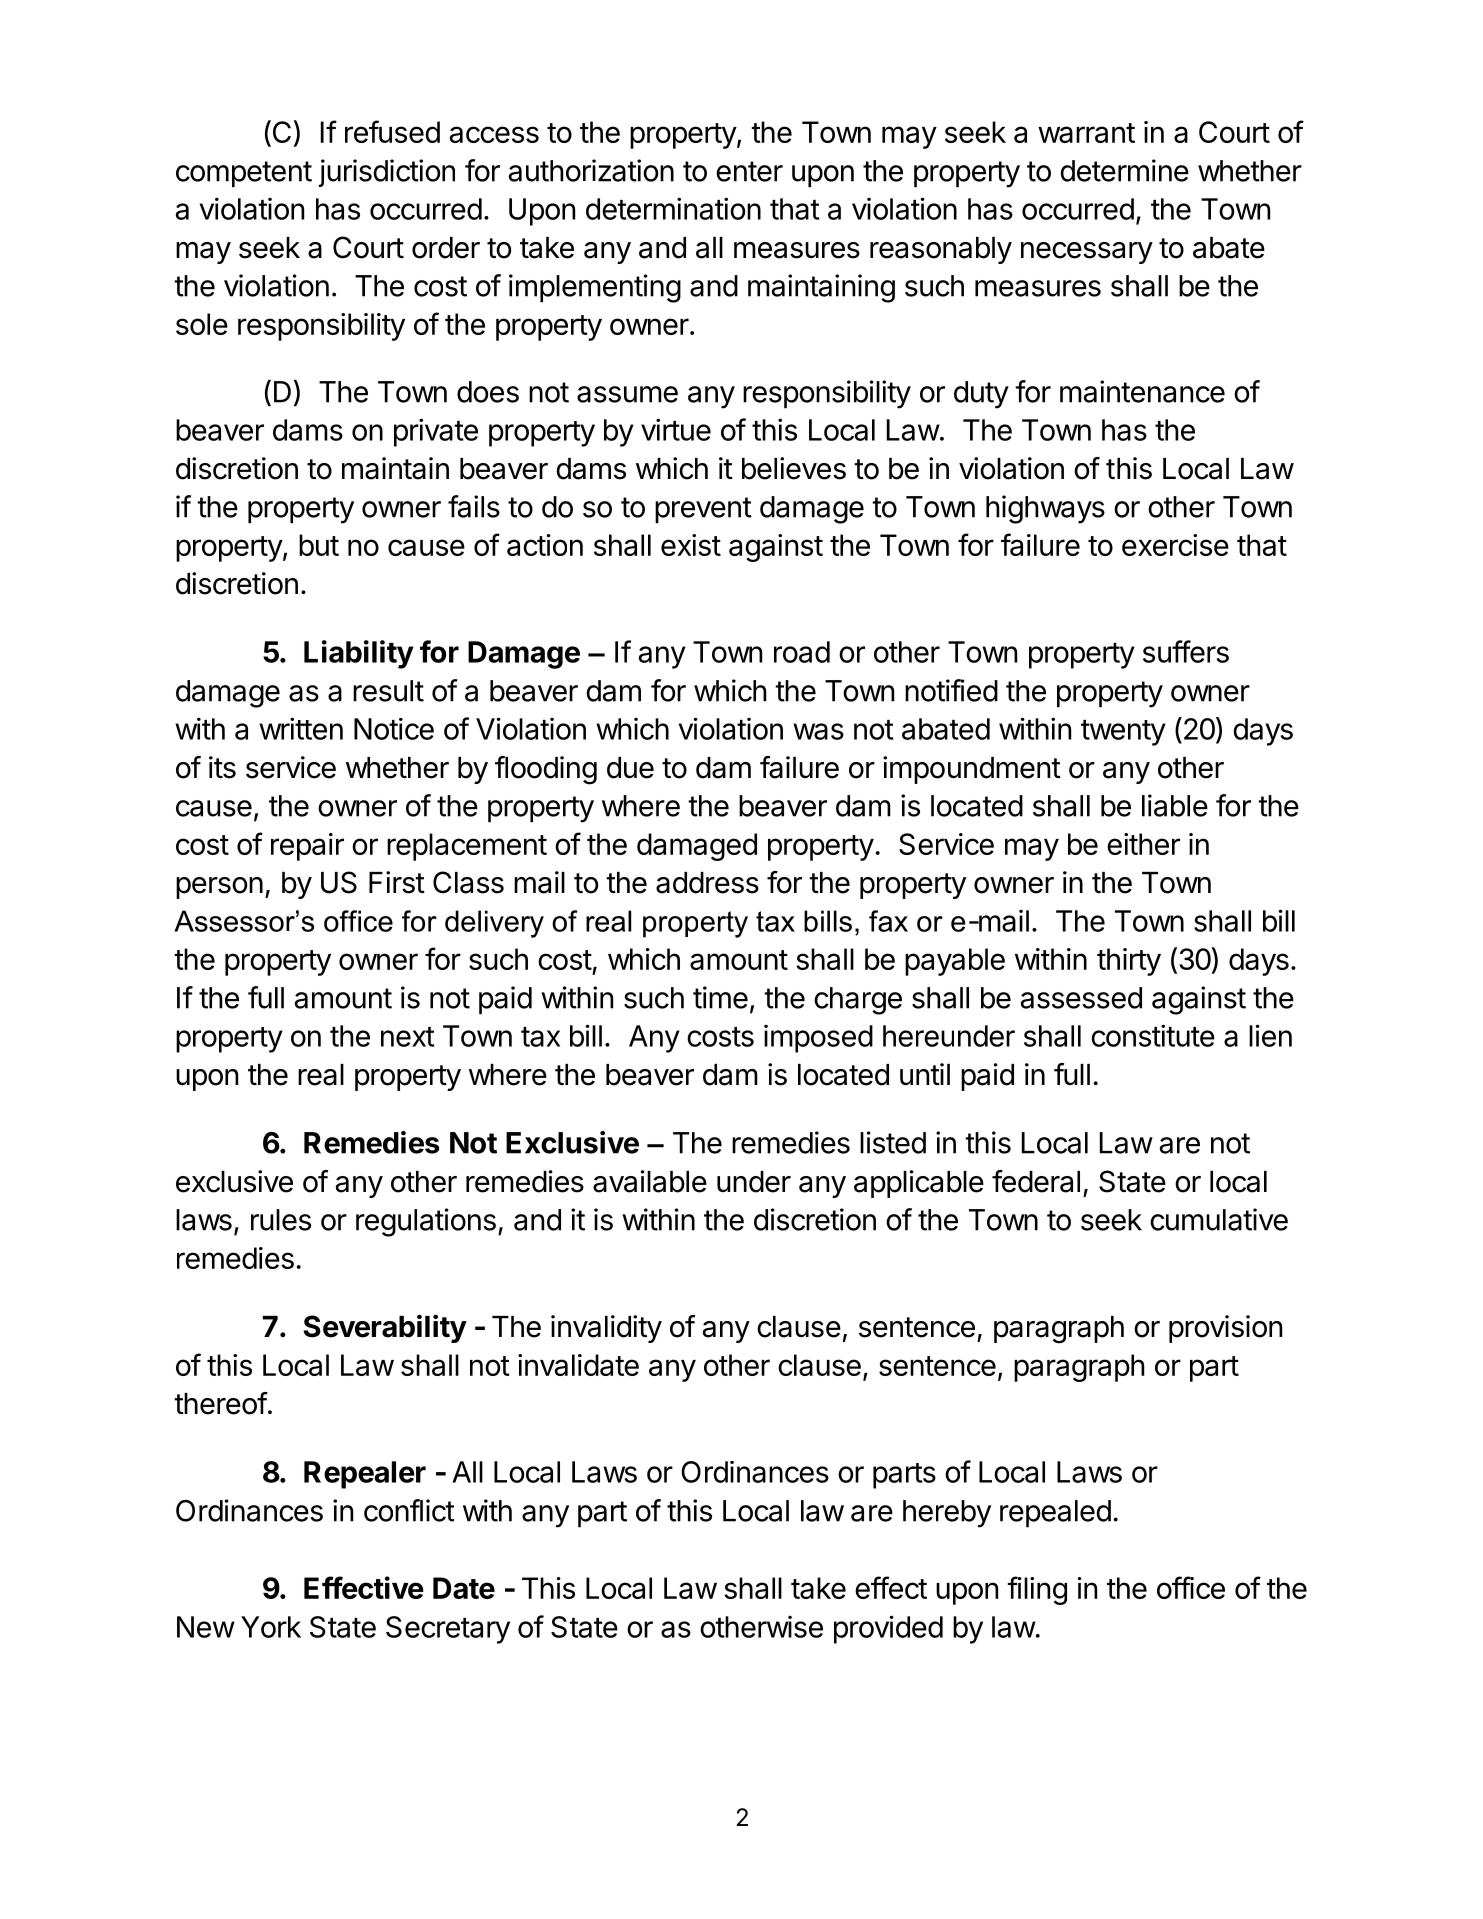 The image size is (1483, 1919). What do you see at coordinates (1124, 170) in the screenshot?
I see `determine` at bounding box center [1124, 170].
